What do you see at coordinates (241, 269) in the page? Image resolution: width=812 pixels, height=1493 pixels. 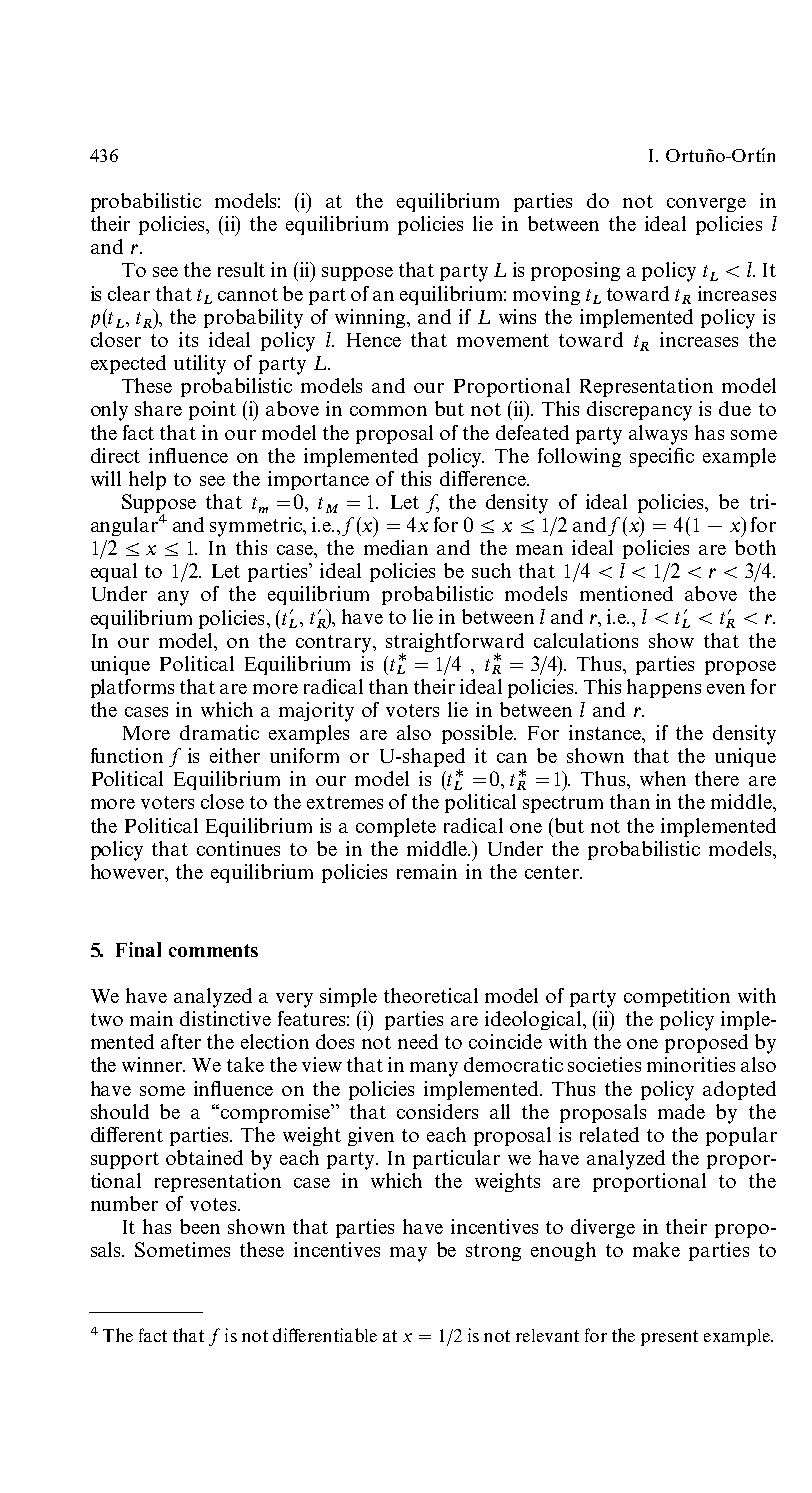 I see `result` at bounding box center [241, 269].
